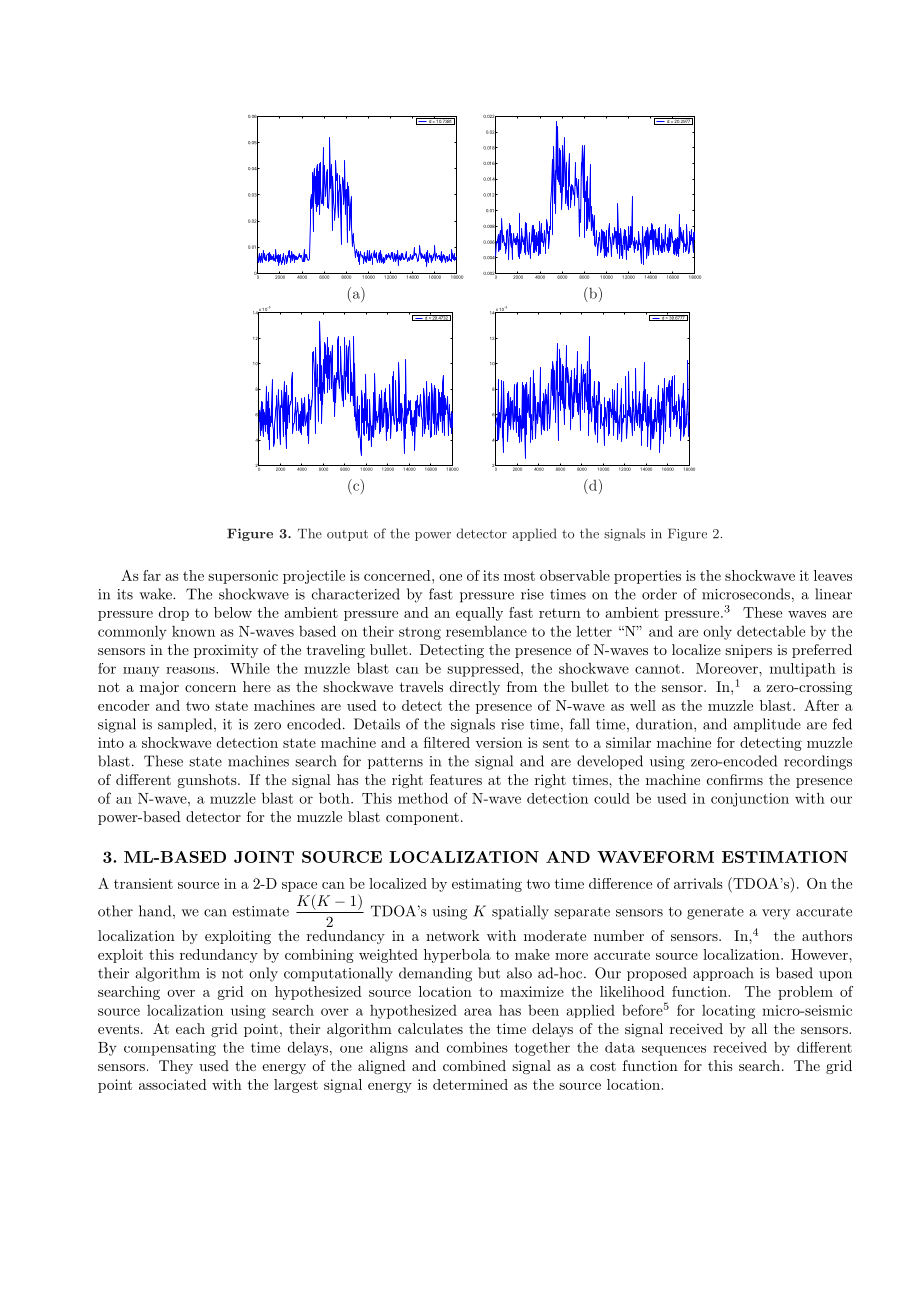 The image size is (924, 1308). What do you see at coordinates (833, 575) in the screenshot?
I see `leaves` at bounding box center [833, 575].
